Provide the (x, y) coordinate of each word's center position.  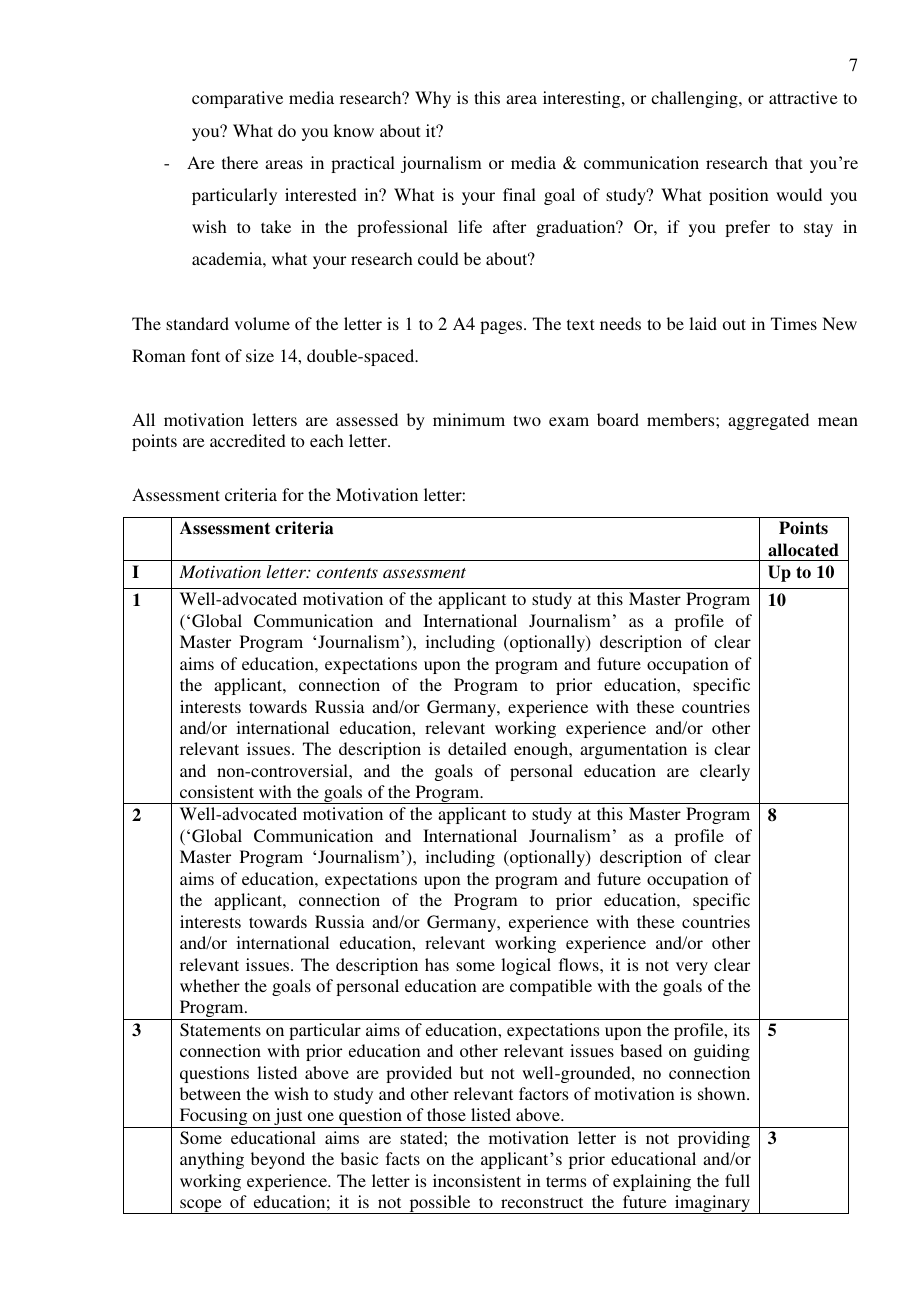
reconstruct (542, 1202)
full (737, 1180)
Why (433, 99)
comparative (237, 99)
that (788, 162)
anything (212, 1160)
